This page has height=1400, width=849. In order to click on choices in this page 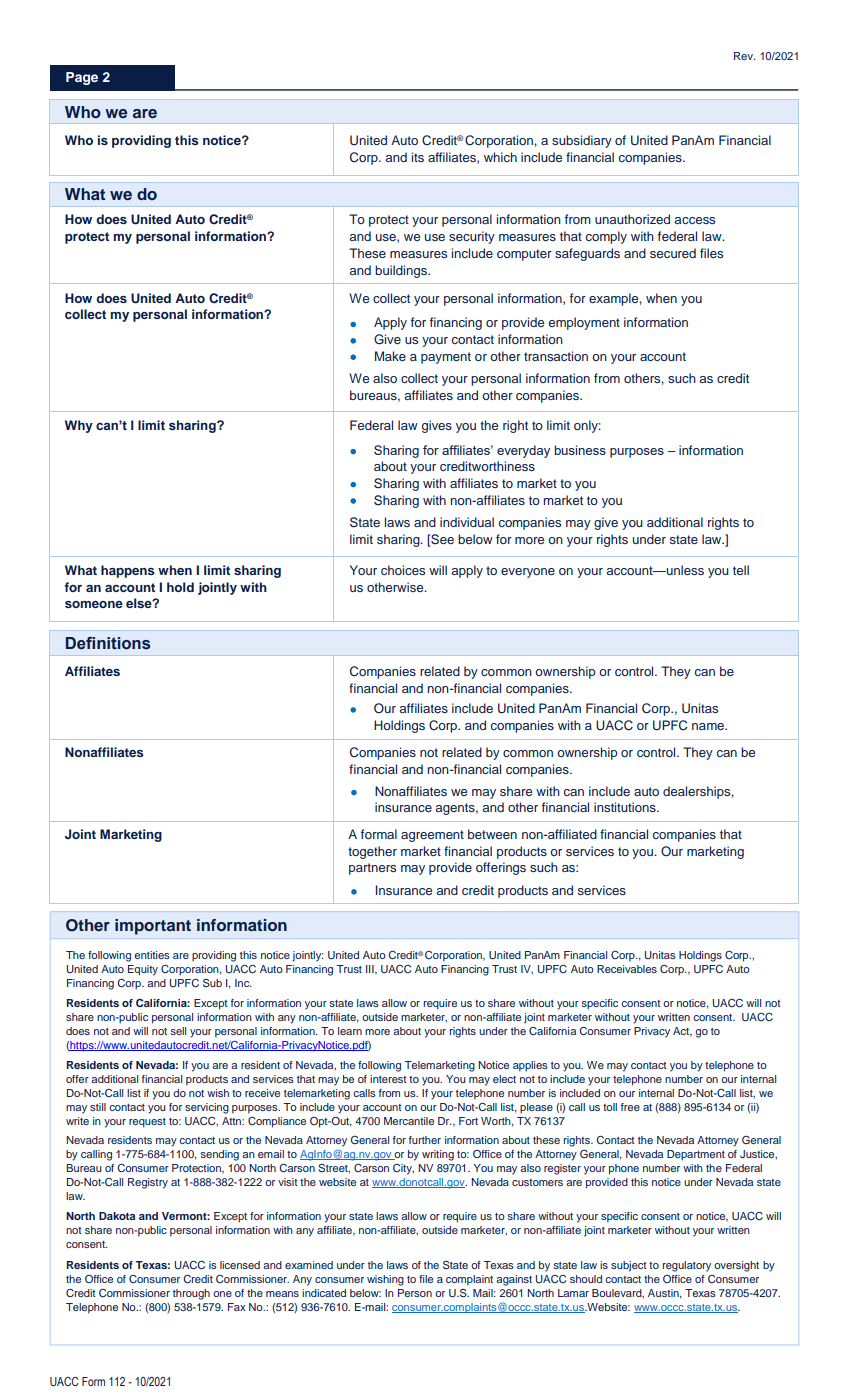, I will do `click(403, 570)`.
